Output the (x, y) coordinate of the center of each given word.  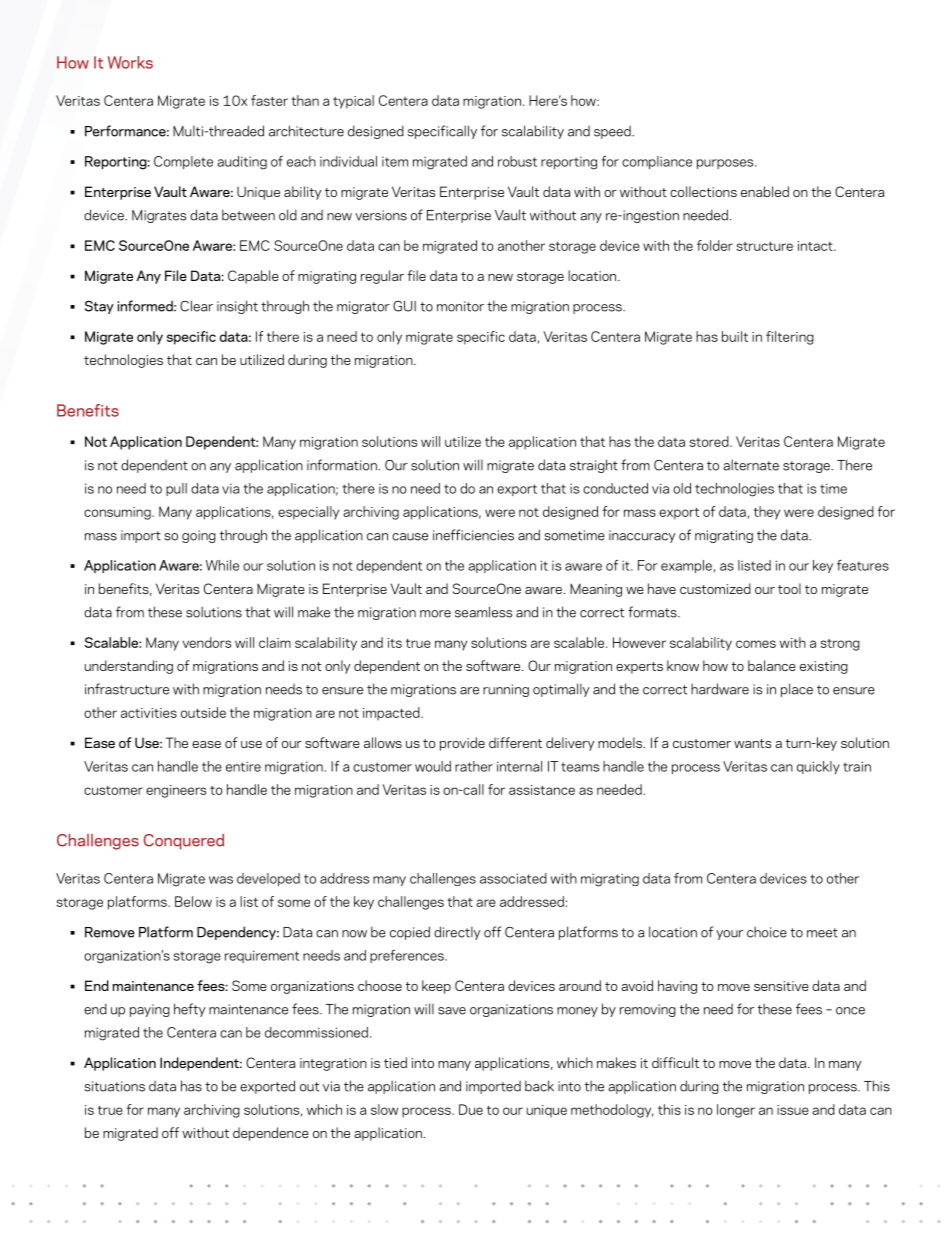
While (222, 565)
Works (130, 62)
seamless (483, 612)
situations (114, 1086)
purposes (726, 164)
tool (789, 588)
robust (517, 161)
